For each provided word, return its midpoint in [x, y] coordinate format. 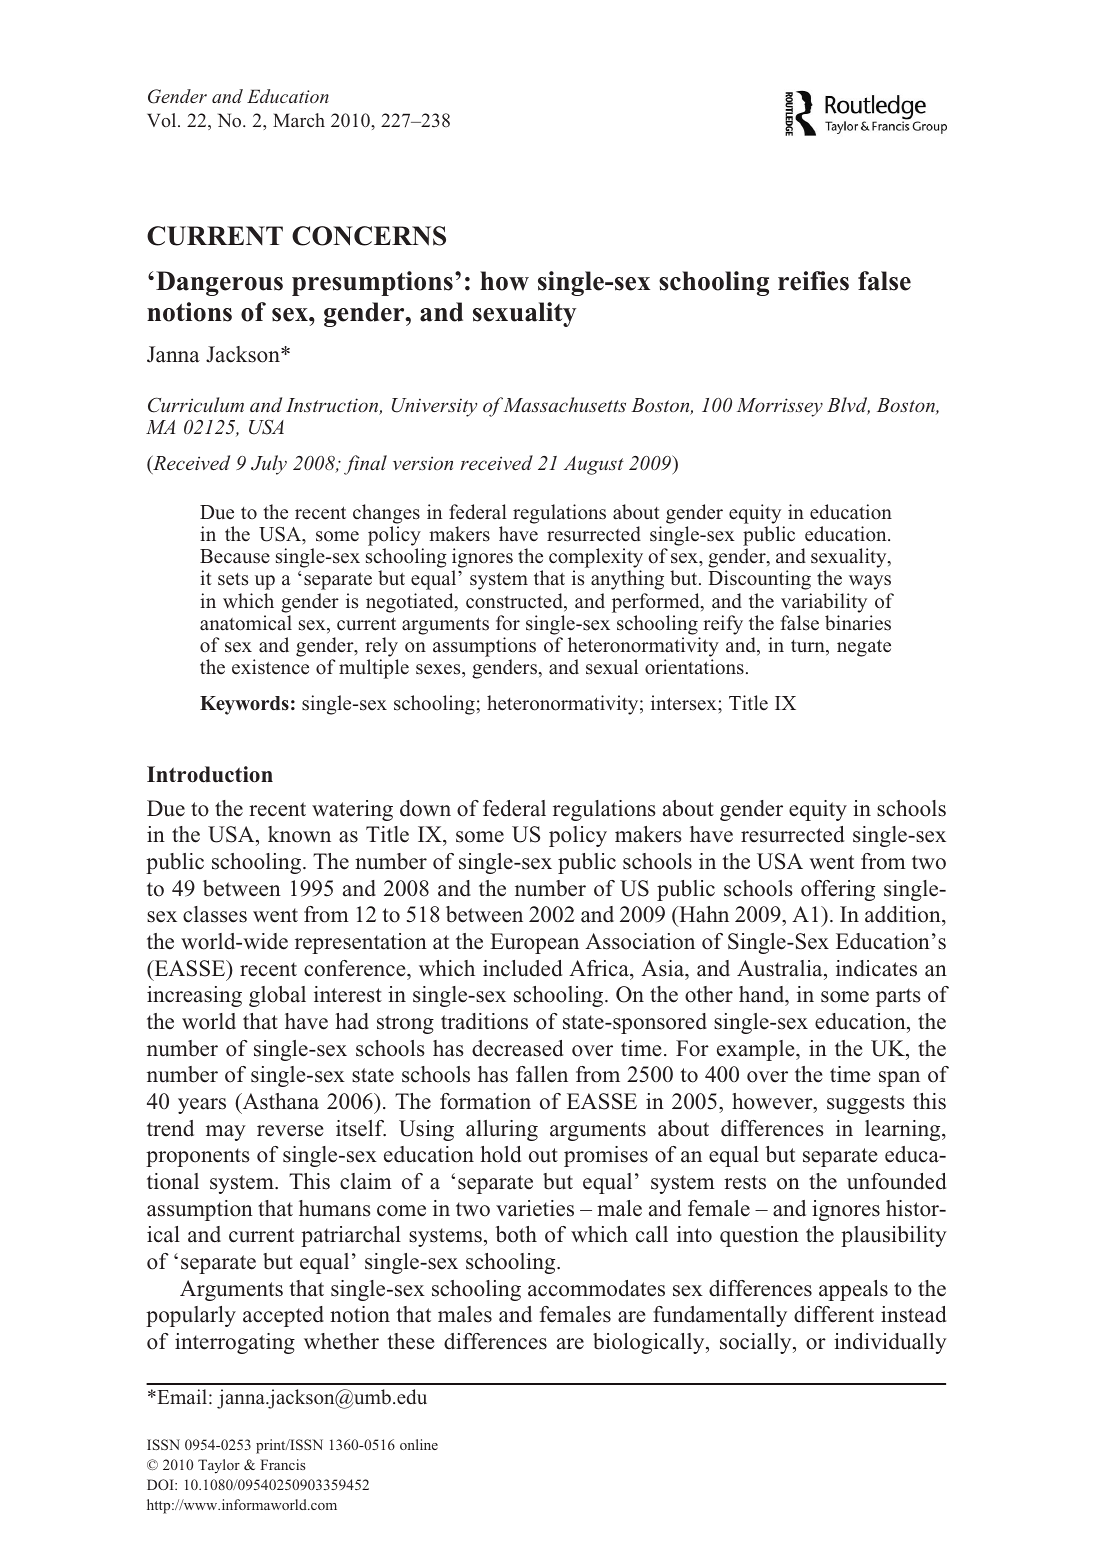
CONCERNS [369, 236]
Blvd [848, 406]
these [411, 1341]
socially [757, 1343]
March [299, 120]
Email [181, 1397]
